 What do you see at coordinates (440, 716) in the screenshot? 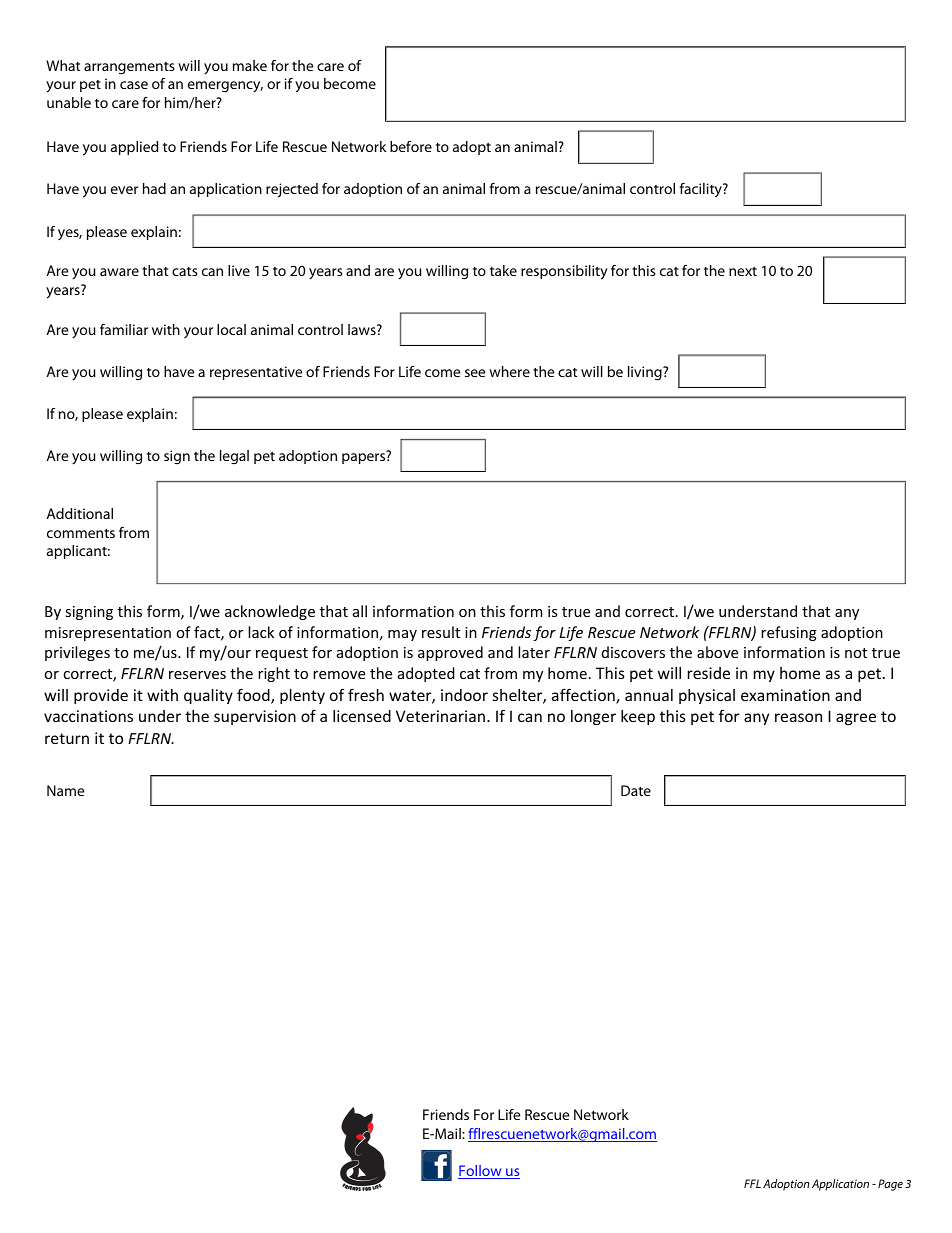
I see `Veterinarian` at bounding box center [440, 716].
